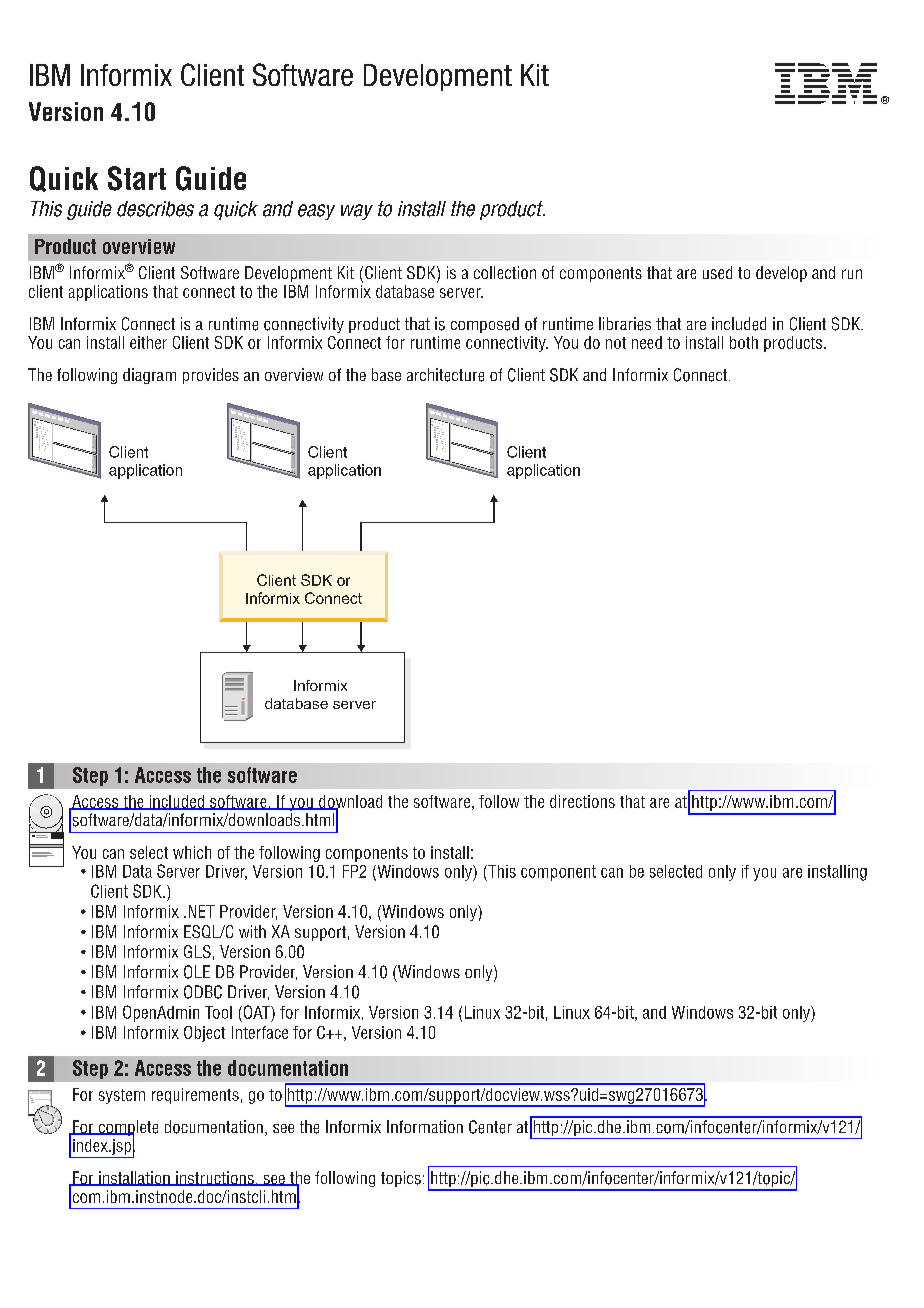 Image resolution: width=924 pixels, height=1308 pixels. I want to click on used, so click(717, 272).
